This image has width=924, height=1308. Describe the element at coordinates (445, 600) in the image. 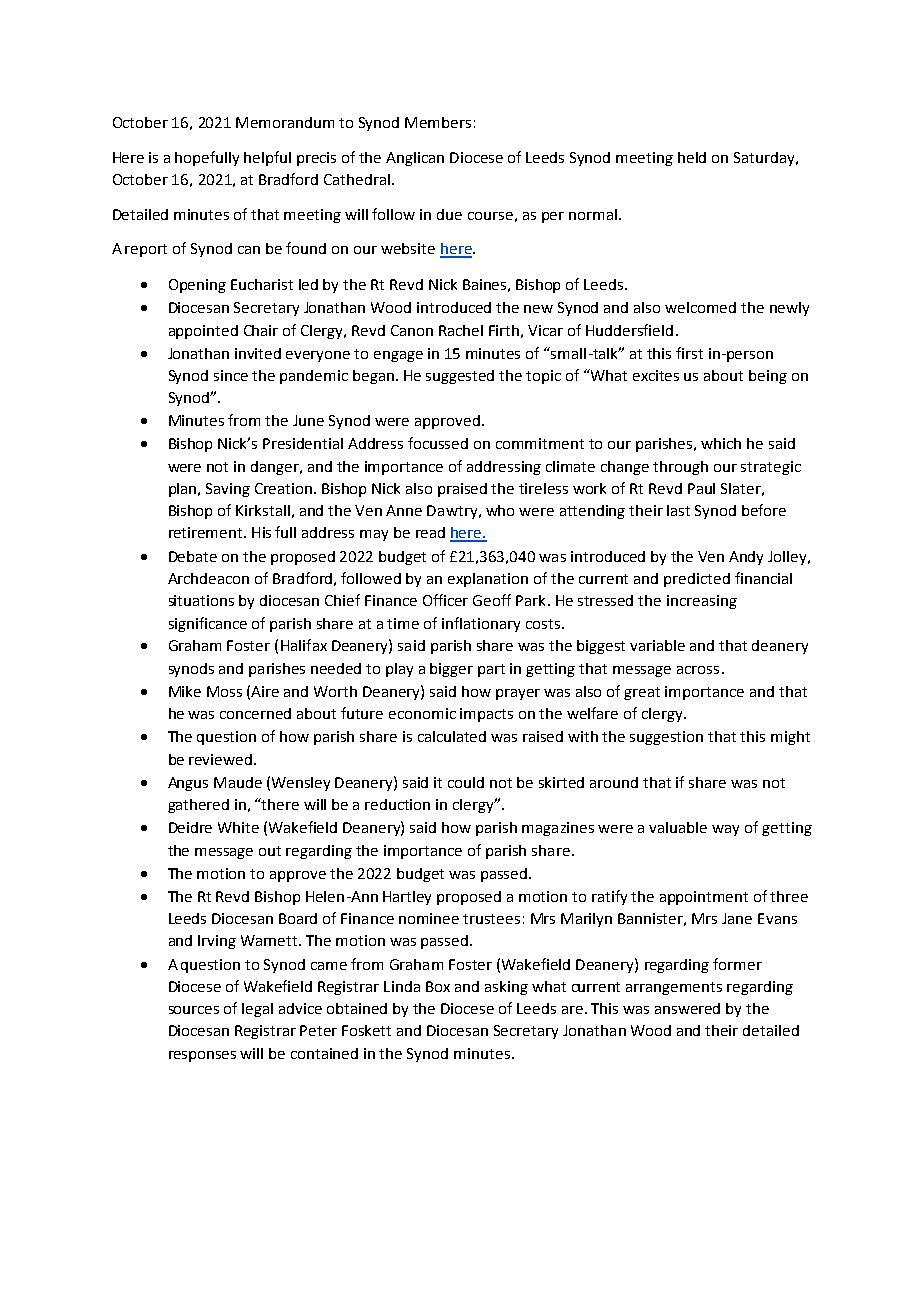

I see `Officer` at that location.
